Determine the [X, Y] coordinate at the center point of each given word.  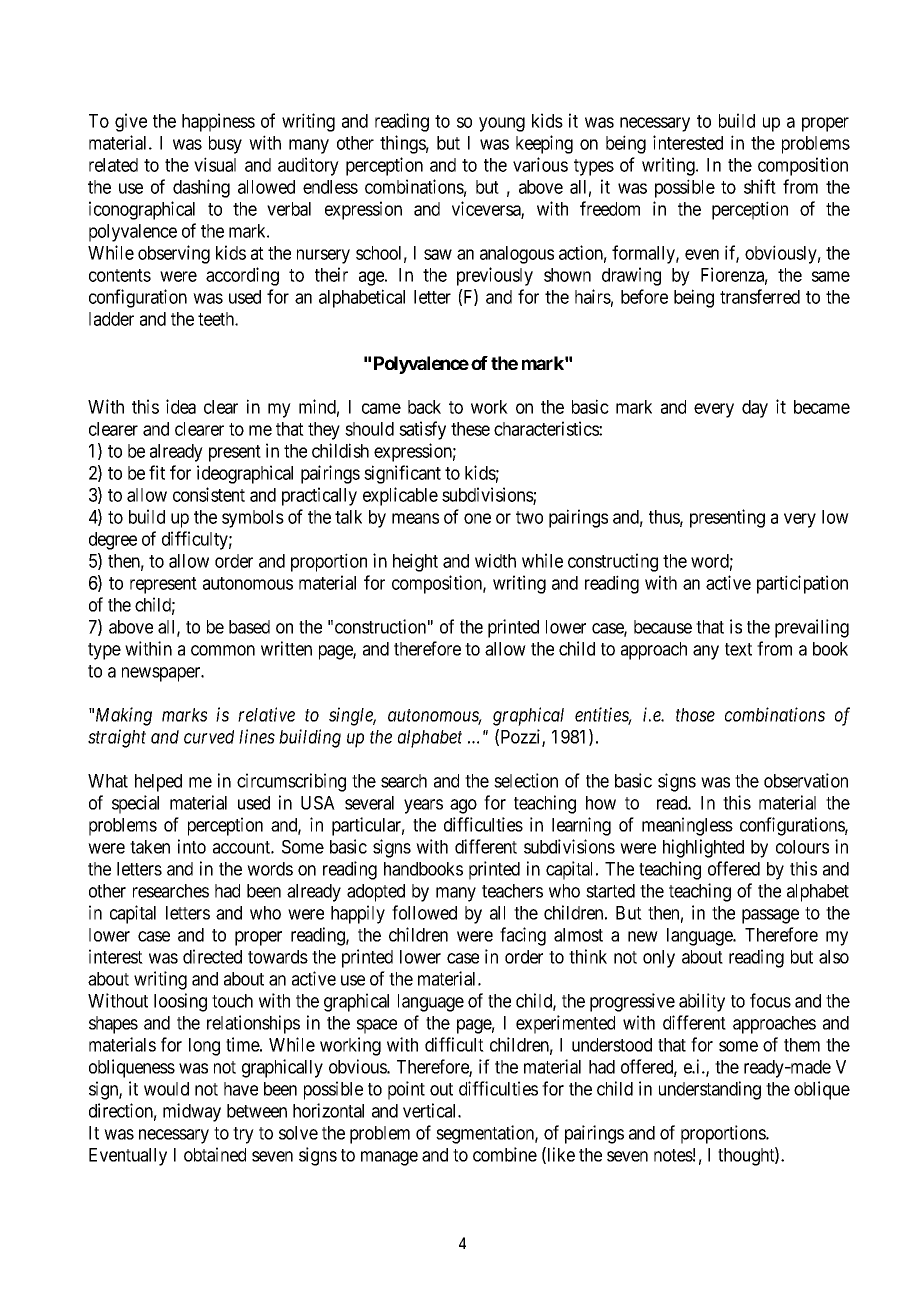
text [738, 649]
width [495, 560]
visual [215, 164]
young [502, 124]
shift [760, 186]
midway [192, 1112]
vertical [431, 1110]
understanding [710, 1090]
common [223, 650]
